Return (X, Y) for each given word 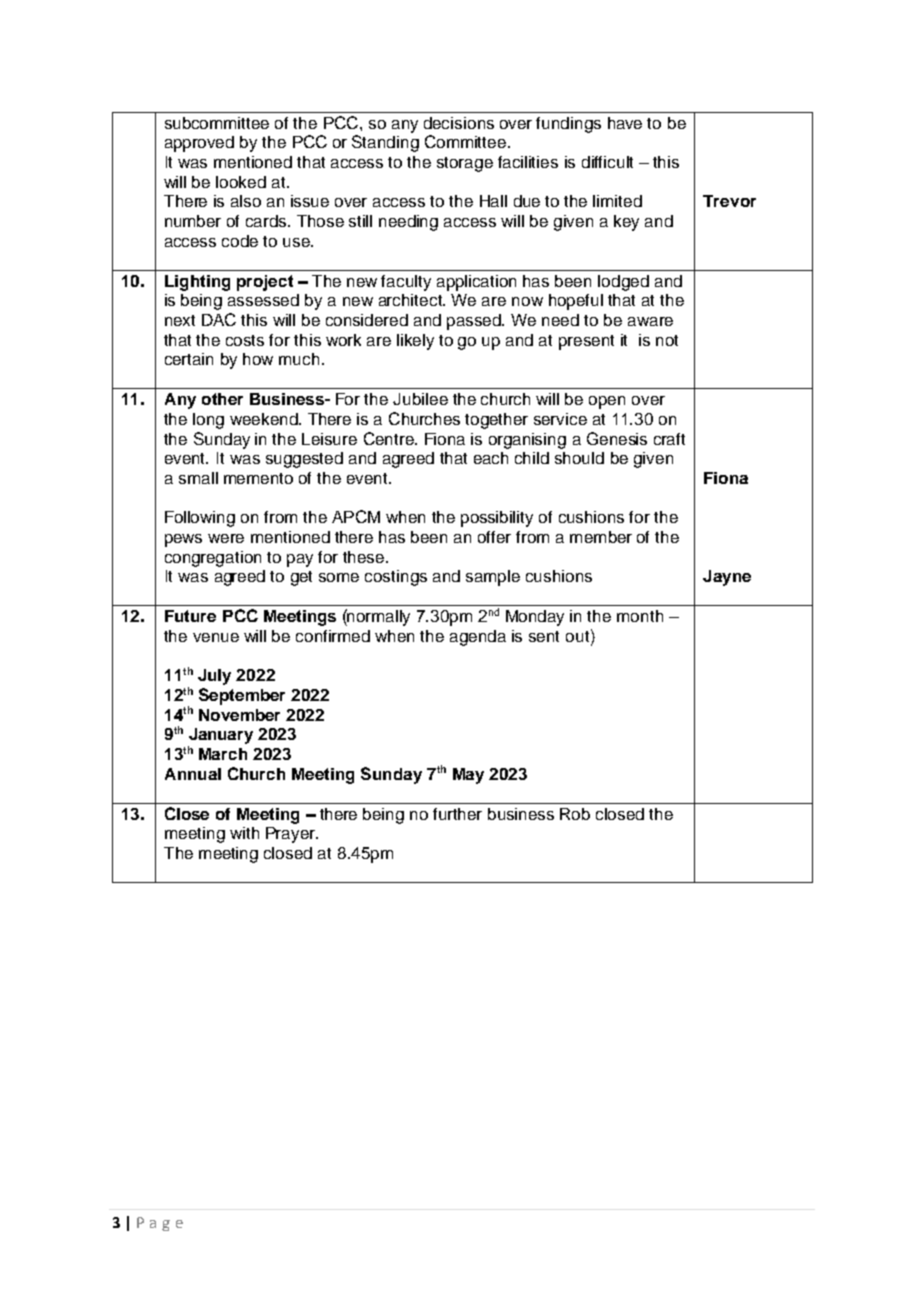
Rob (575, 814)
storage (465, 164)
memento (258, 478)
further (457, 814)
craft (669, 439)
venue (216, 637)
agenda (478, 638)
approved (199, 144)
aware (650, 321)
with (244, 833)
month (640, 616)
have (625, 123)
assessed (263, 300)
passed (475, 322)
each (491, 458)
